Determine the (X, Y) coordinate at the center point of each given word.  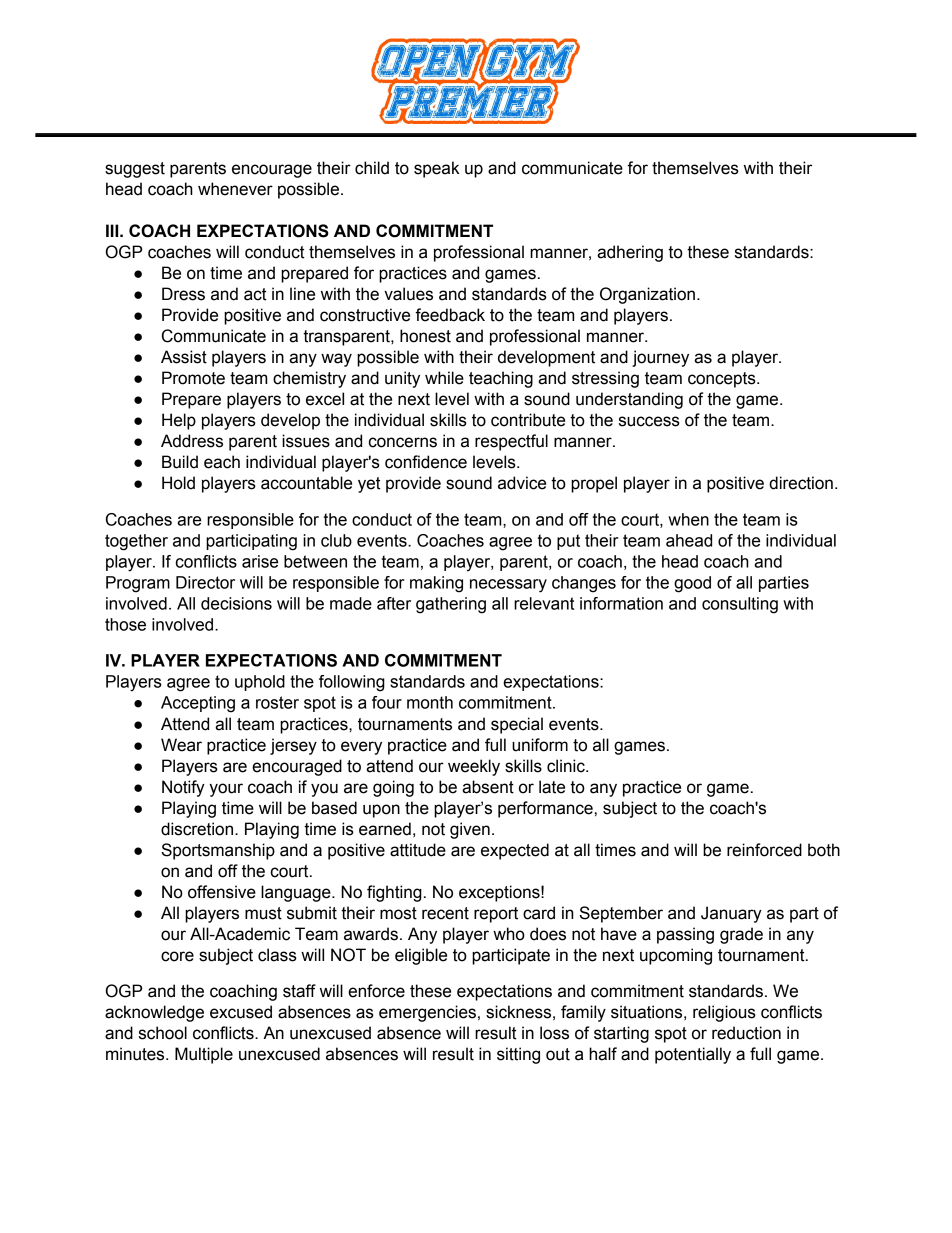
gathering (451, 605)
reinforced (764, 850)
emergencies (427, 1013)
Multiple (204, 1055)
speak (437, 169)
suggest (135, 170)
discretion (197, 829)
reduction (746, 1033)
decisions (236, 603)
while (444, 378)
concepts (723, 380)
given (470, 830)
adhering (630, 253)
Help (179, 421)
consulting (740, 605)
